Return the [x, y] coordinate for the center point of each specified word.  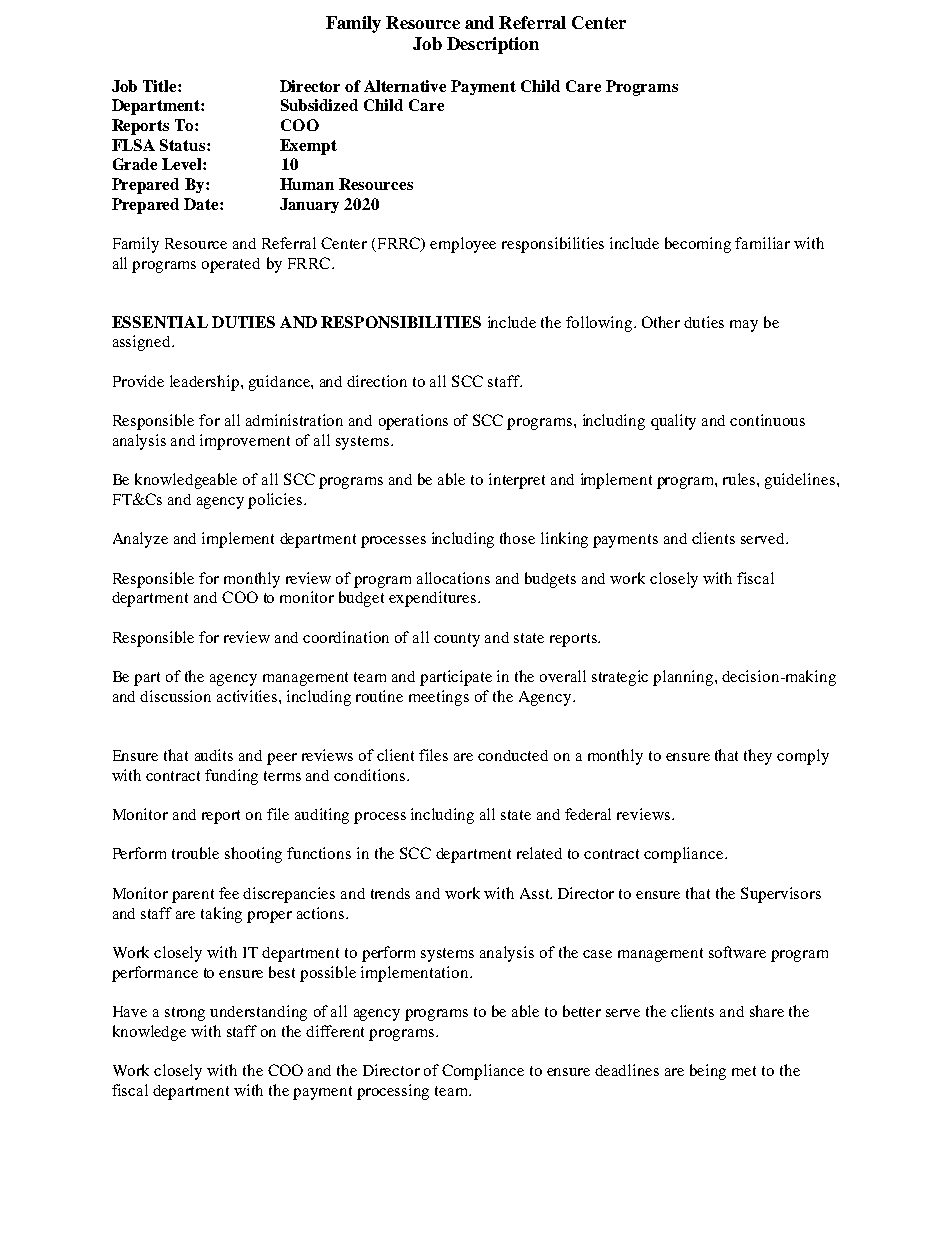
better [582, 1011]
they [758, 757]
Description [493, 45]
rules [740, 479]
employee [463, 245]
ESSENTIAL [160, 322]
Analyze [140, 540]
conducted [513, 755]
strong [185, 1014]
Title [161, 86]
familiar [762, 243]
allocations [453, 578]
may [744, 326]
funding [231, 777]
